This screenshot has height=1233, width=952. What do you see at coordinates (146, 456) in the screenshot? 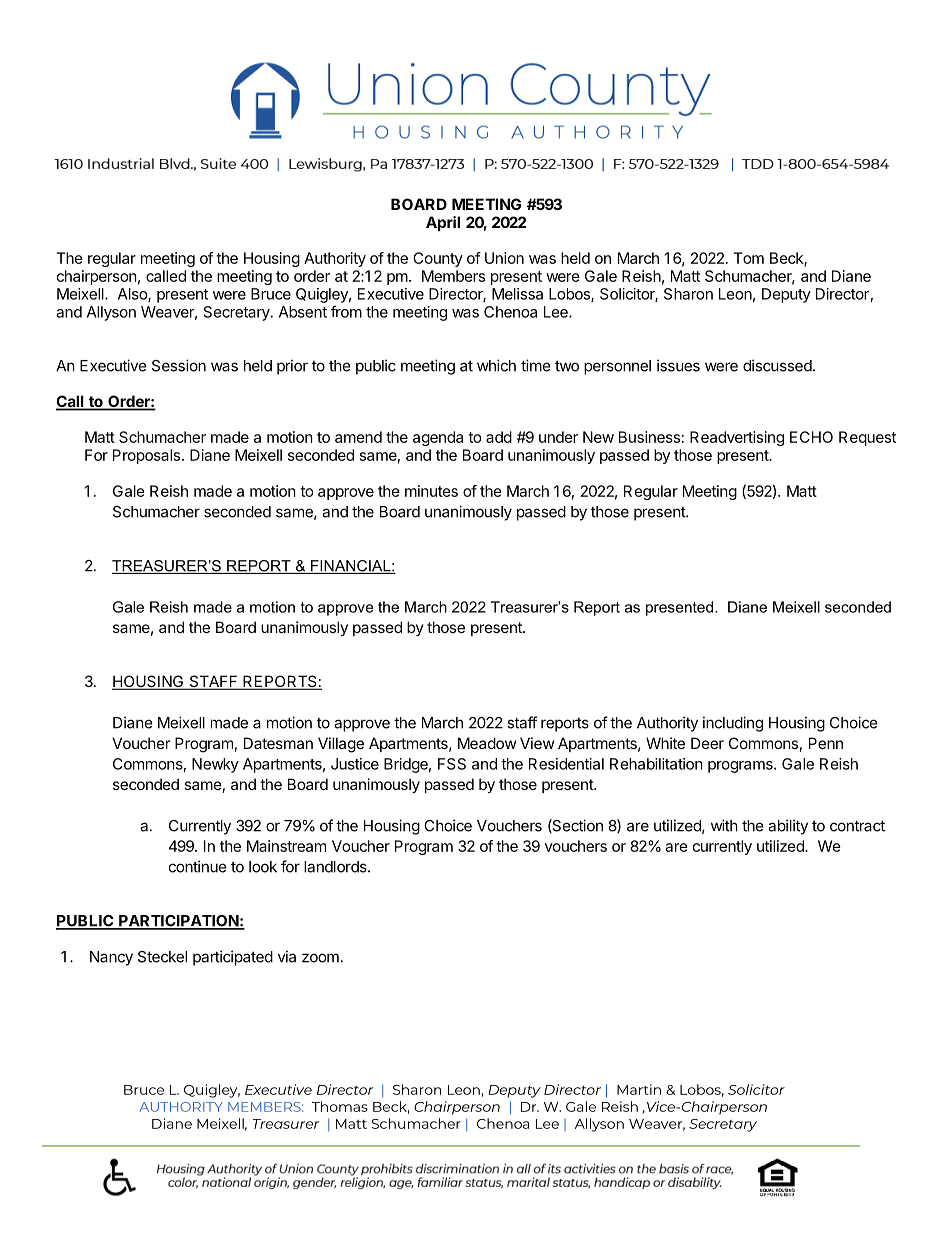
I see `Proposals` at bounding box center [146, 456].
